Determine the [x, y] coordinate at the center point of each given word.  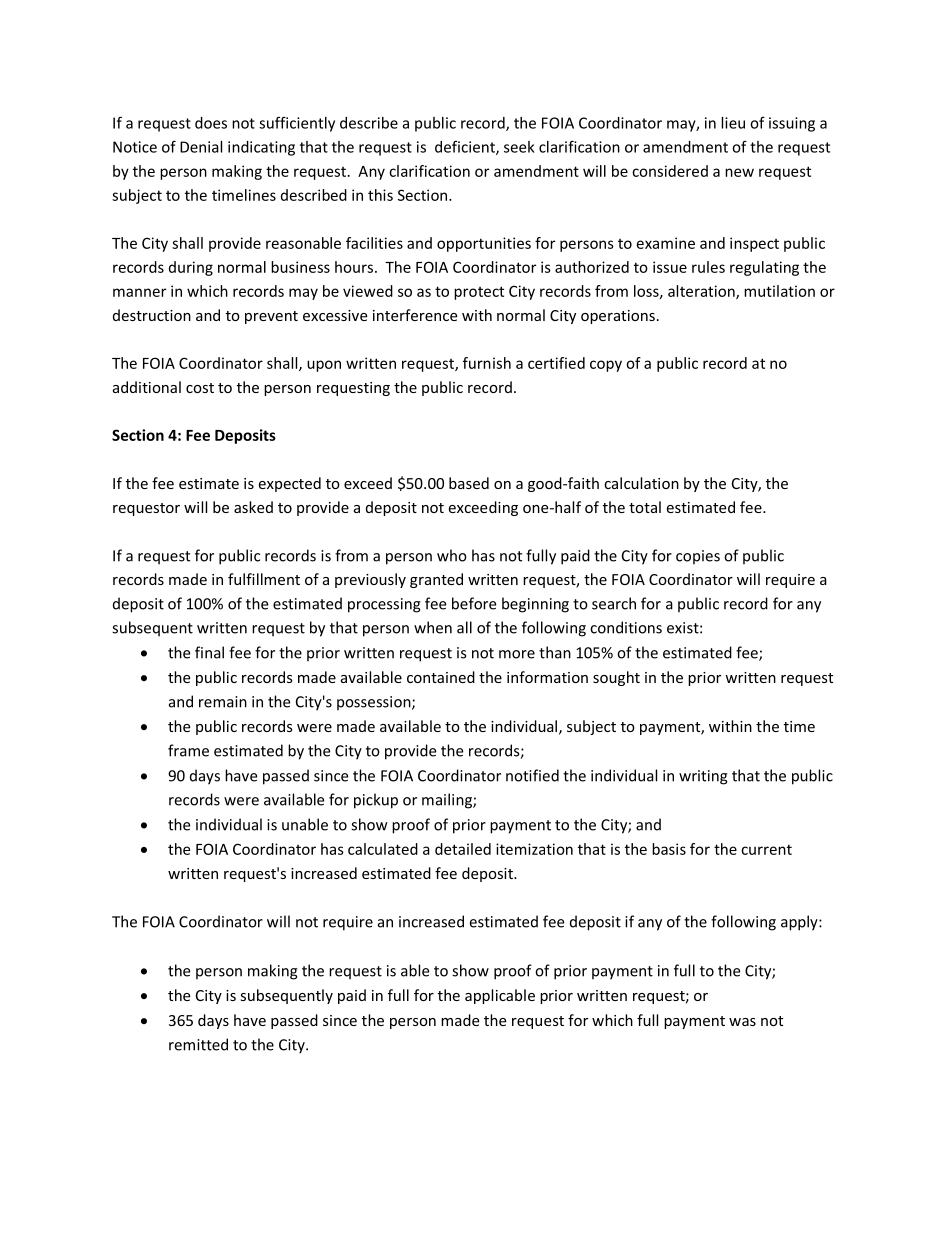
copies [698, 557]
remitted [198, 1044]
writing [703, 777]
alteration [702, 292]
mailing [448, 801]
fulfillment [264, 579]
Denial [201, 147]
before [474, 603]
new [739, 172]
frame [188, 750]
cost [200, 388]
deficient [466, 147]
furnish [487, 363]
